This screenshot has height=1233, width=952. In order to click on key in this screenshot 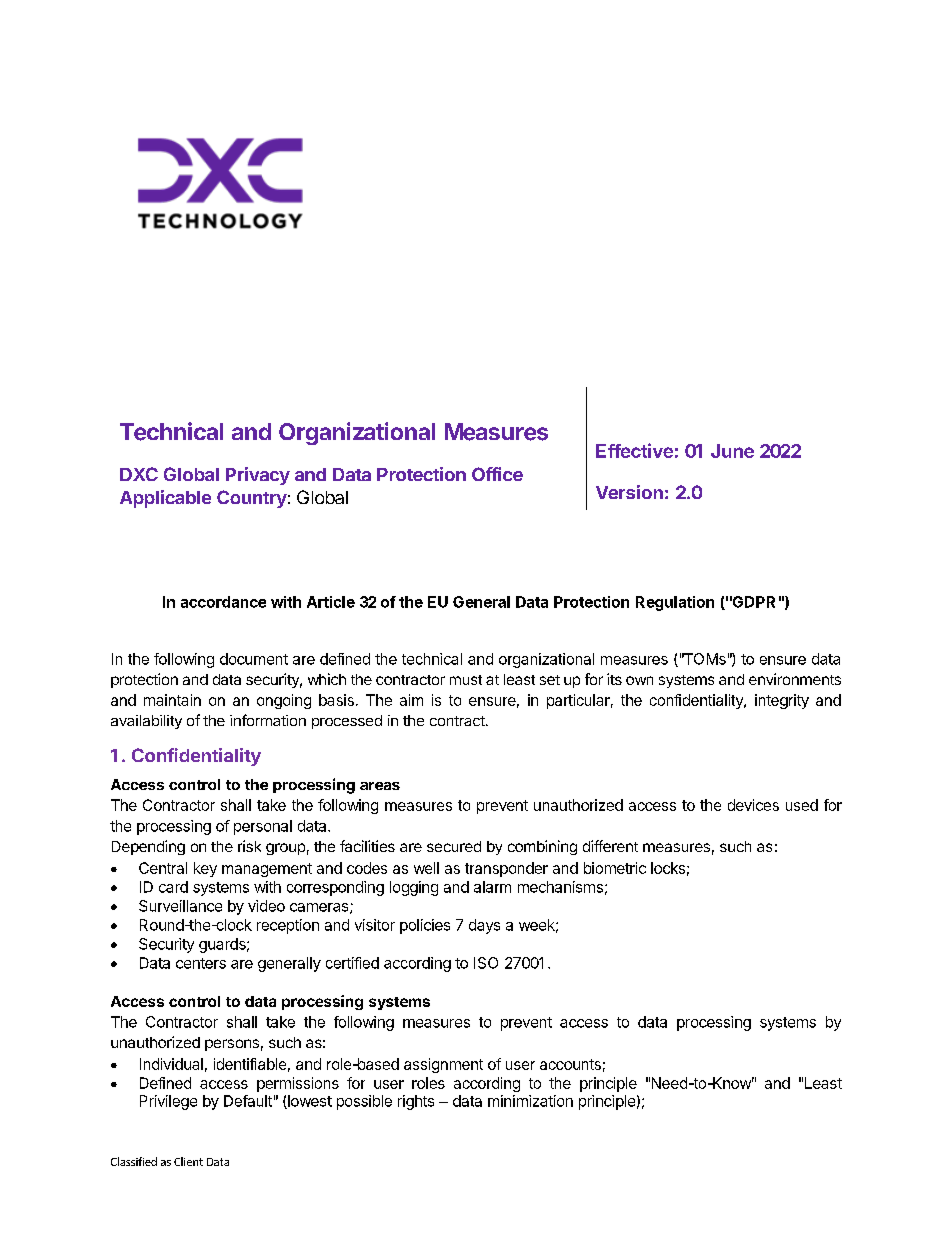, I will do `click(205, 869)`.
